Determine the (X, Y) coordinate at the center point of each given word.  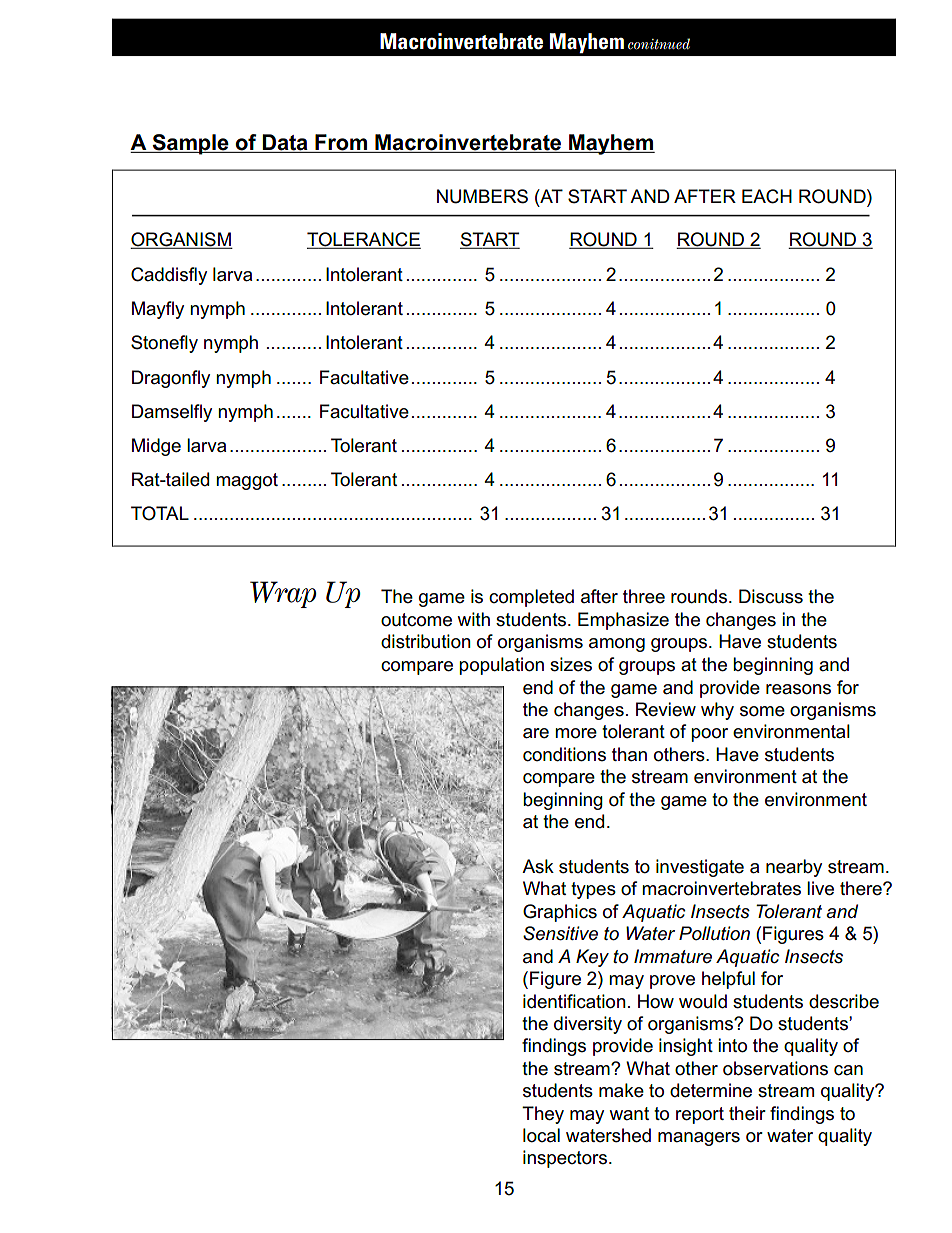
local (541, 1135)
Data (285, 143)
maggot (247, 481)
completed (531, 598)
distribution (426, 641)
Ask (538, 866)
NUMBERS (482, 196)
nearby (794, 868)
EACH (767, 196)
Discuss (771, 596)
